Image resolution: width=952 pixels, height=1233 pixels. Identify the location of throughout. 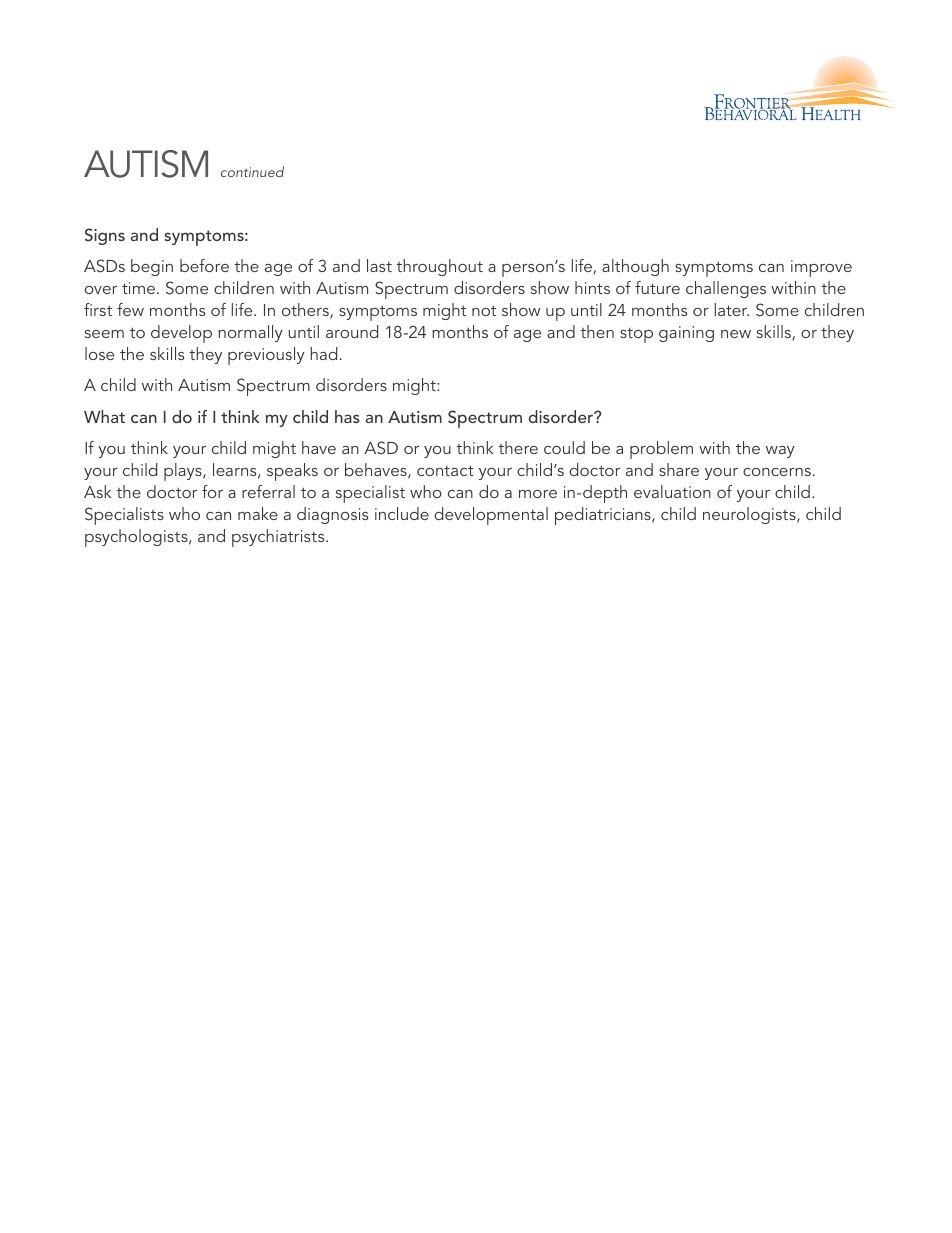
(439, 267).
